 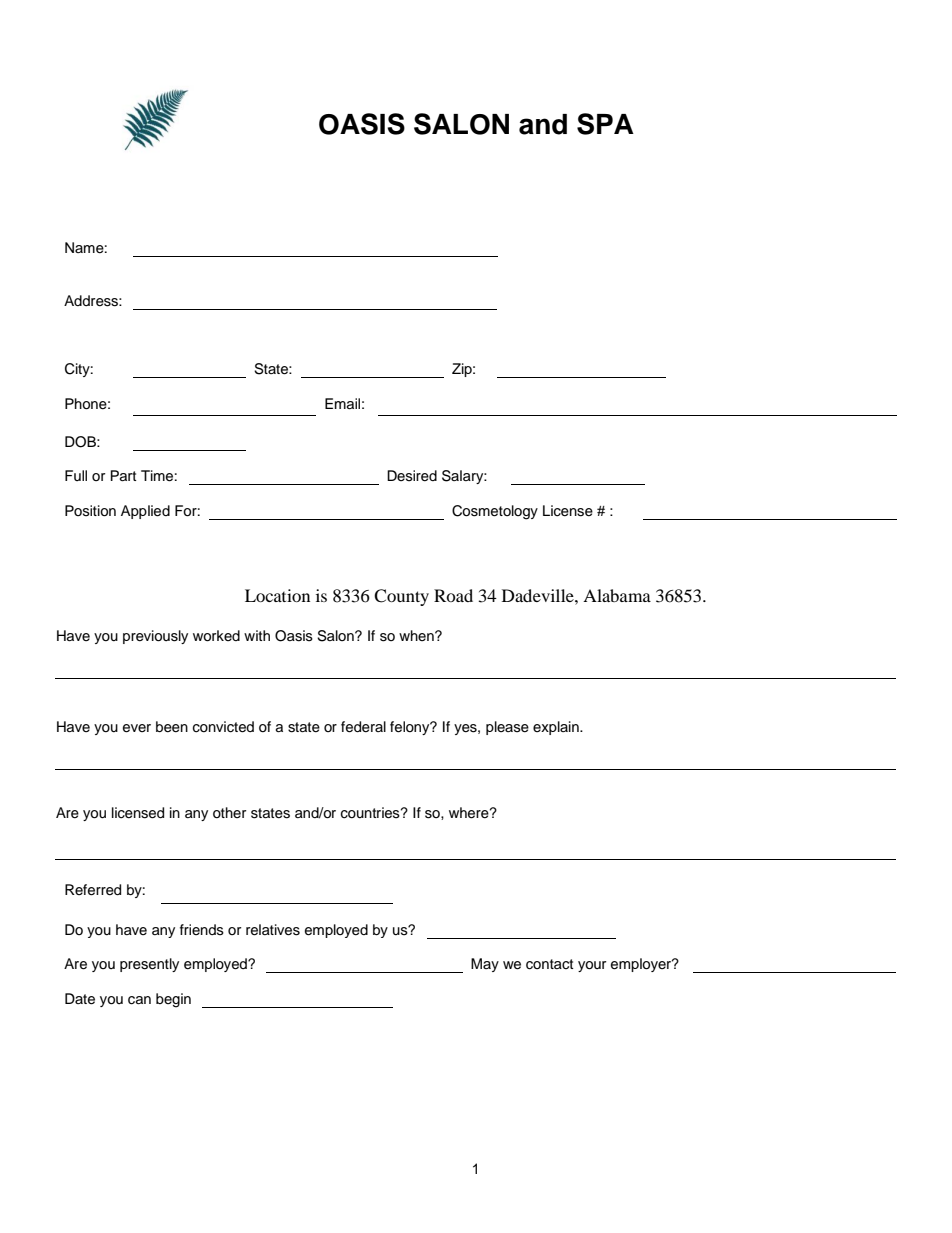 I want to click on Part, so click(x=123, y=475).
